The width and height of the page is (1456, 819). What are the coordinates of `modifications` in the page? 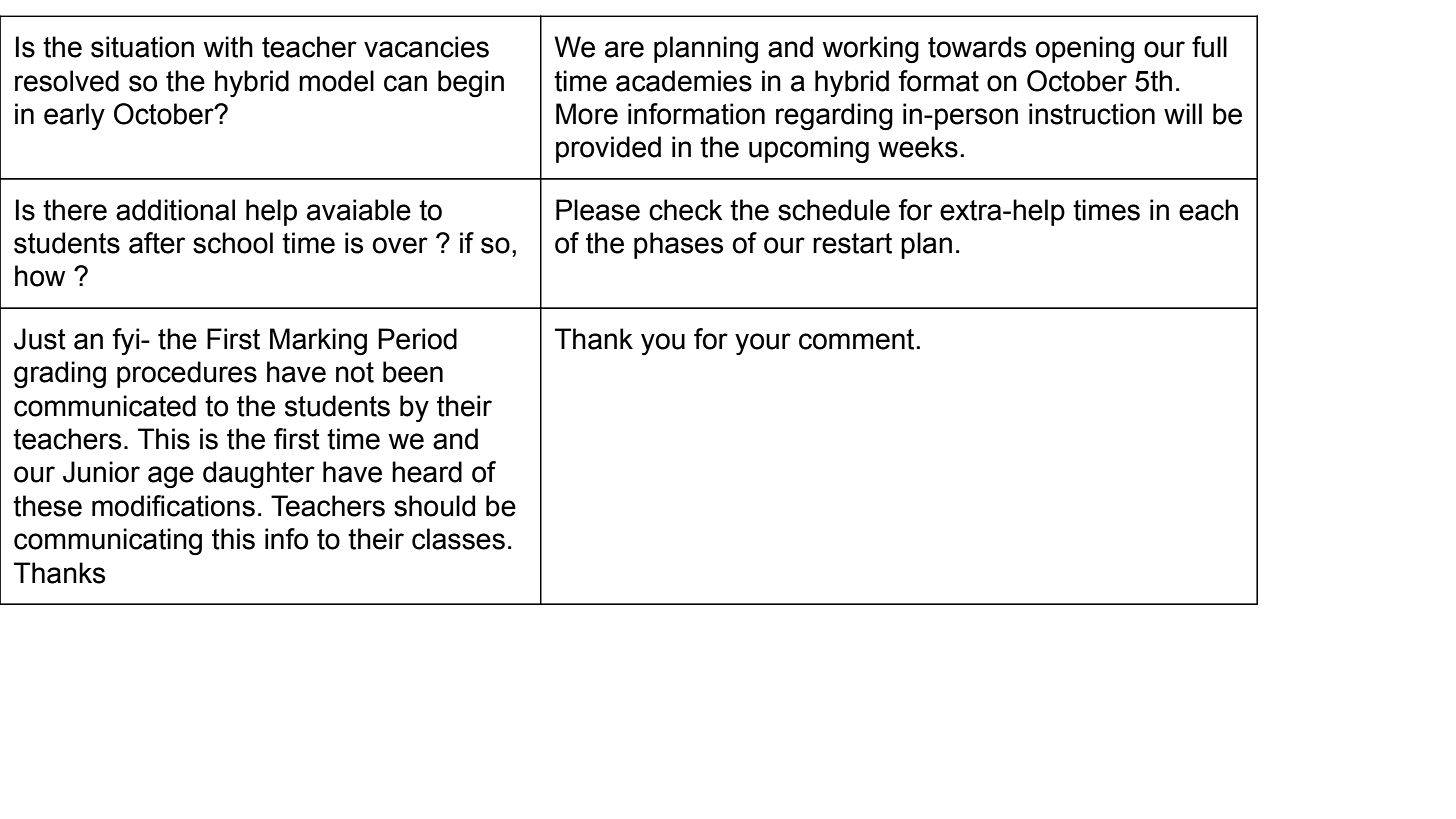 It's located at (173, 506).
